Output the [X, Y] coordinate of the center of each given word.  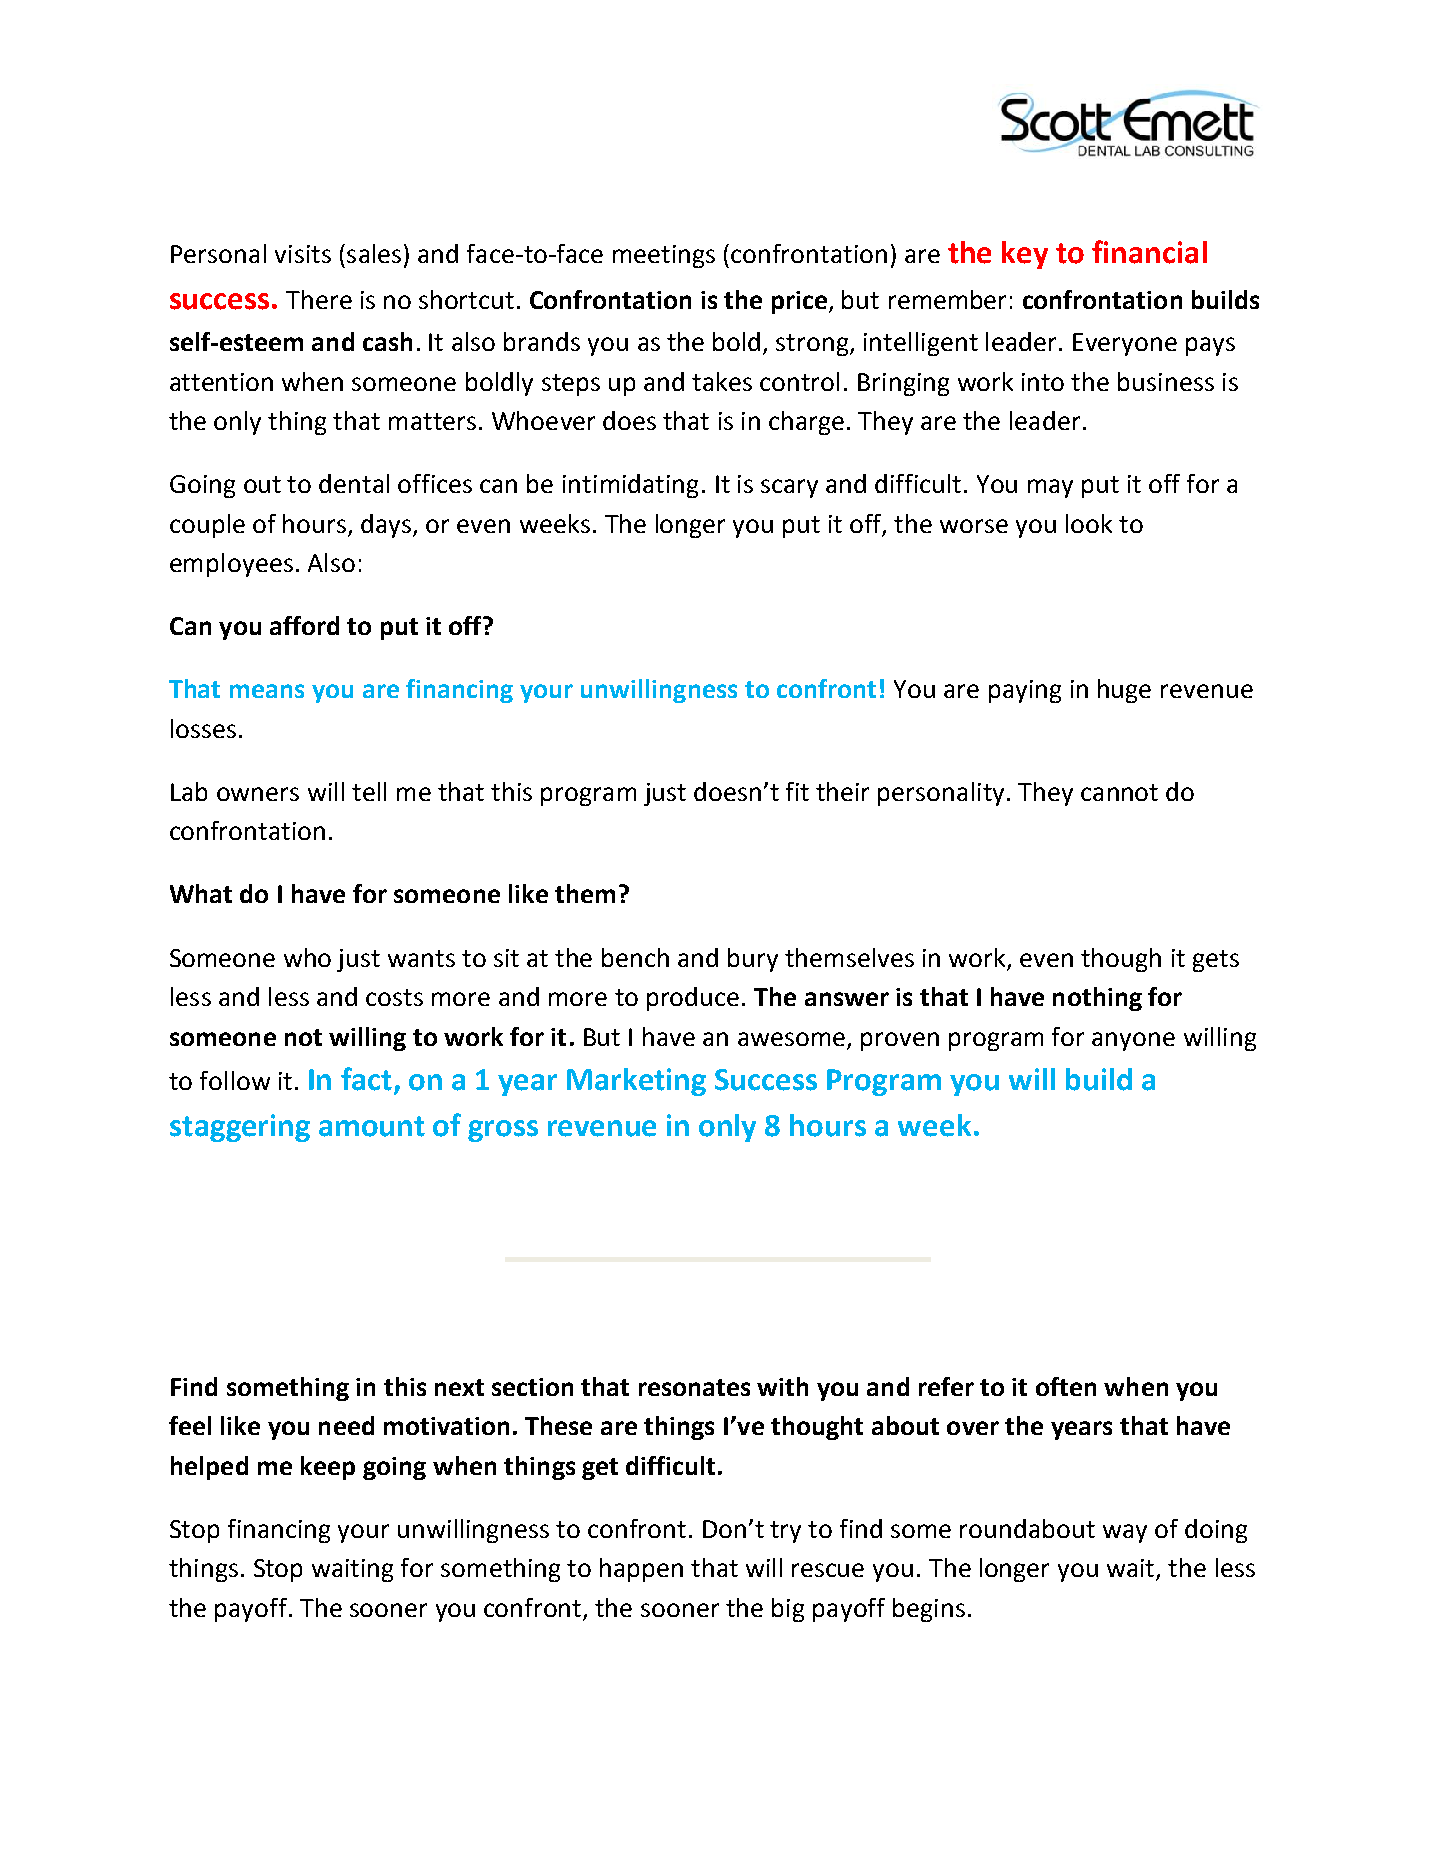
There [319, 299]
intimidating [630, 486]
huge [1124, 691]
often [1066, 1386]
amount [372, 1126]
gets [1216, 961]
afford [304, 625]
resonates [694, 1387]
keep [328, 1468]
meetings [664, 256]
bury [753, 960]
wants [421, 958]
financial [1149, 252]
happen [641, 1570]
